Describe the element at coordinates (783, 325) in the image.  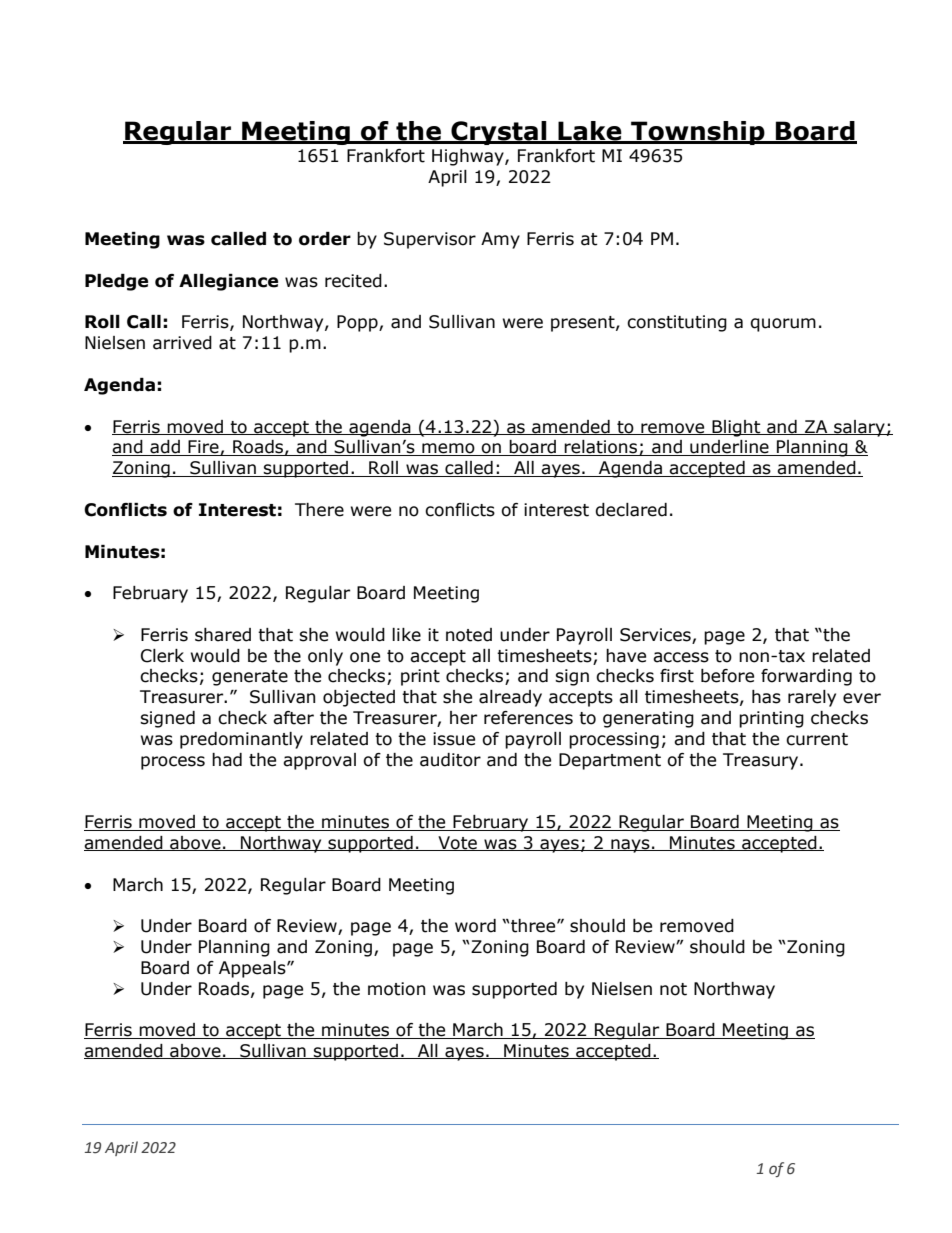
I see `quorum` at that location.
